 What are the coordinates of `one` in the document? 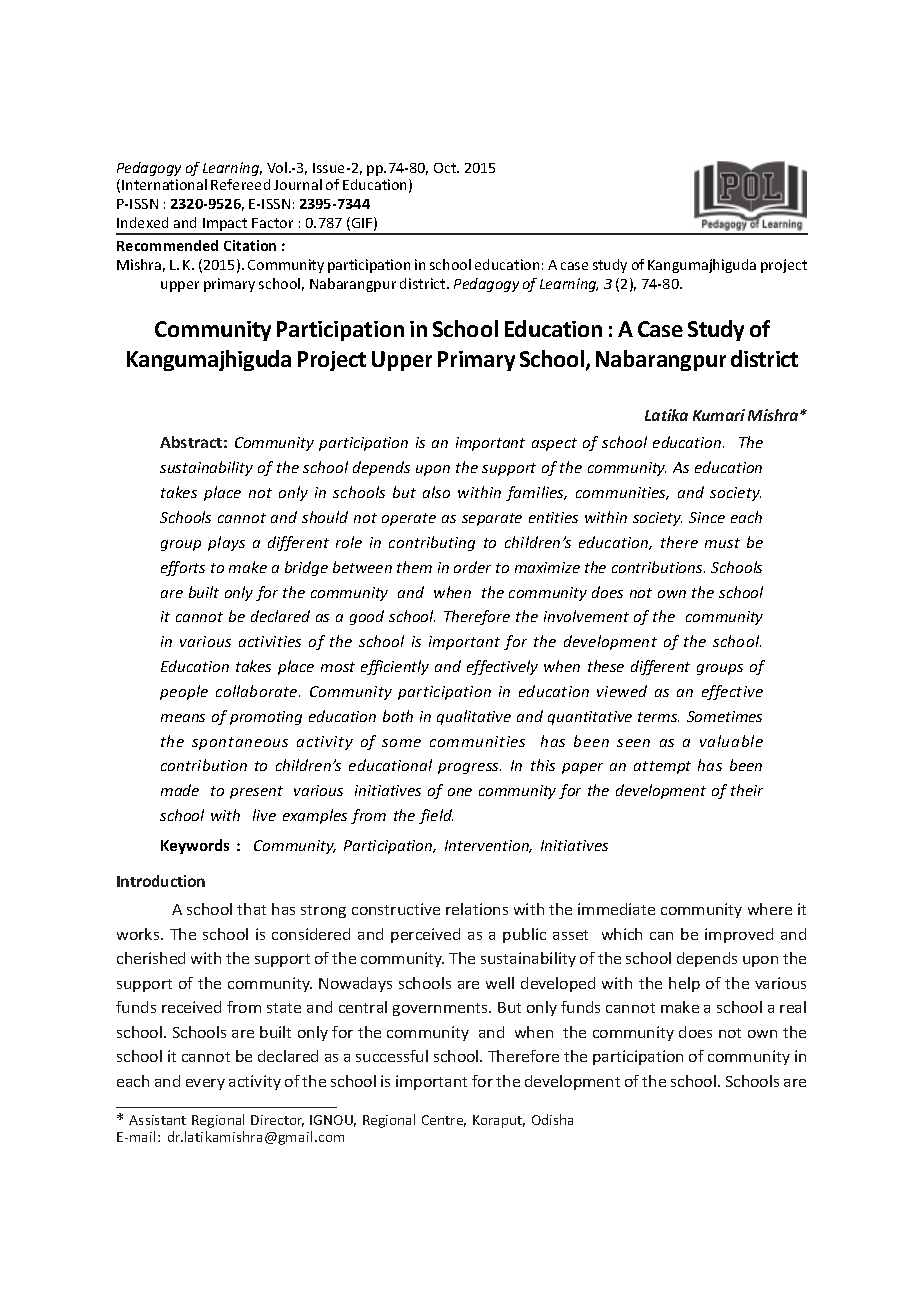 It's located at (460, 792).
